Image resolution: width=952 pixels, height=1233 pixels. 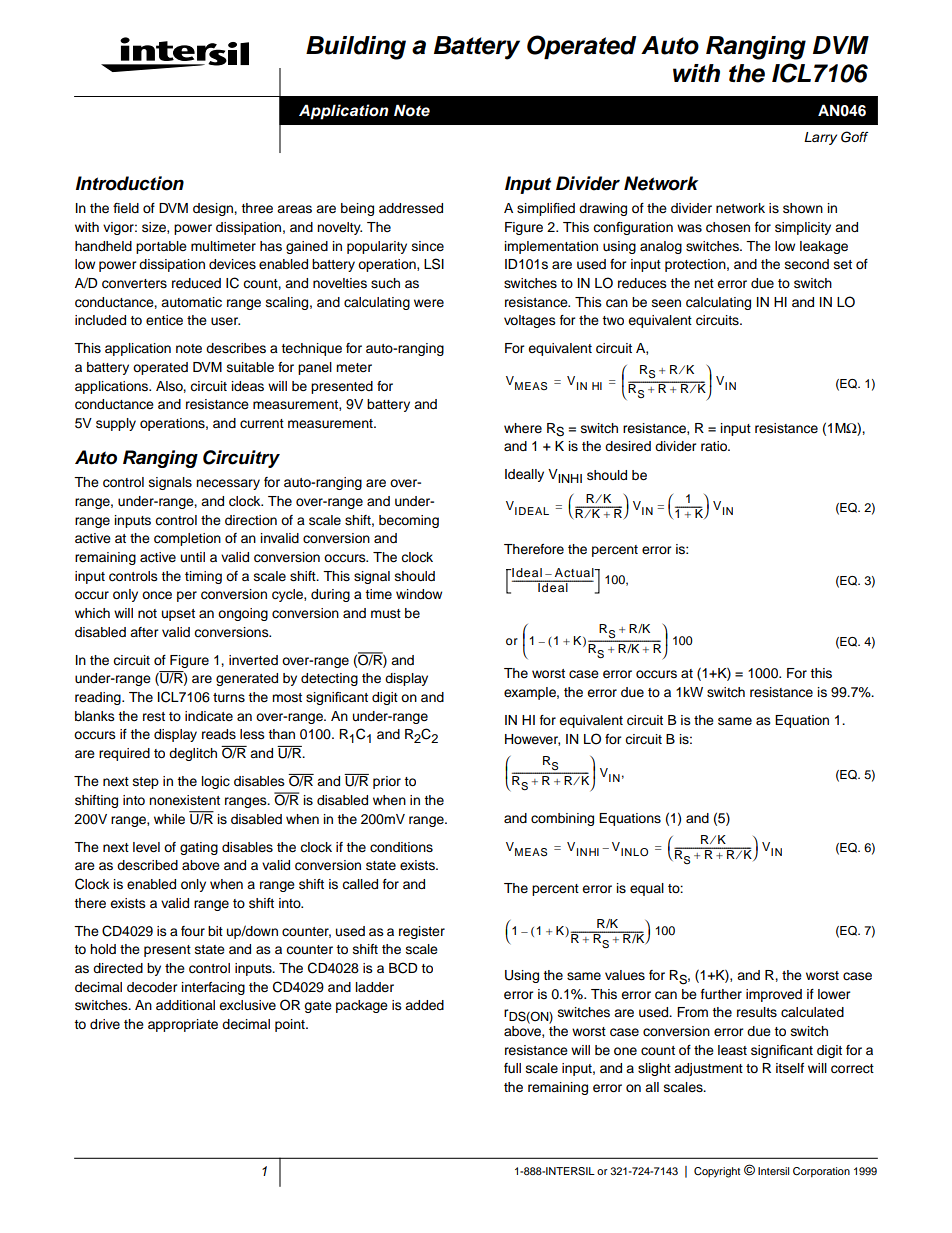 What do you see at coordinates (512, 1068) in the screenshot?
I see `full` at bounding box center [512, 1068].
